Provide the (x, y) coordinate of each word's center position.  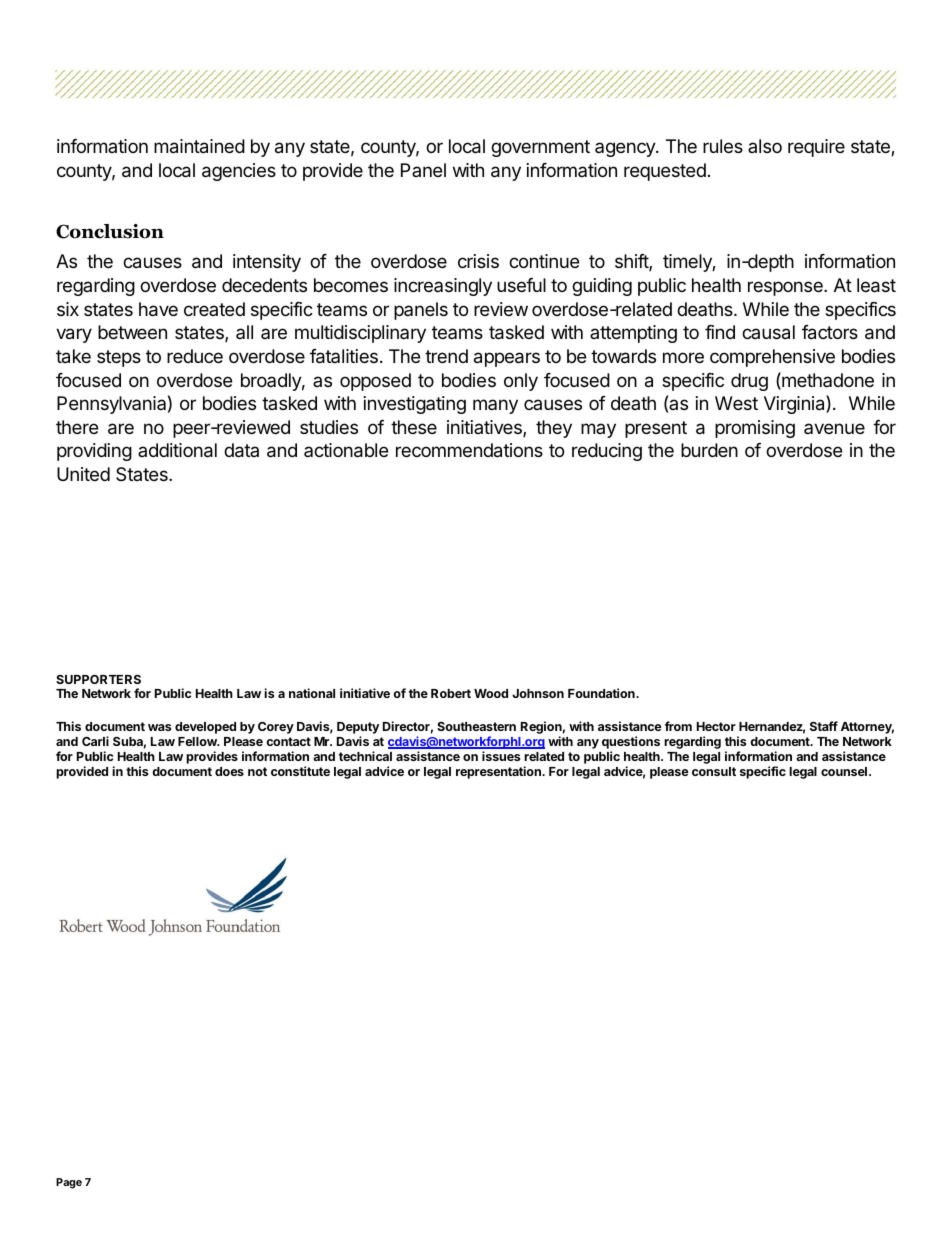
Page (69, 1183)
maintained (199, 146)
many (495, 406)
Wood (491, 693)
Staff (824, 726)
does (229, 771)
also (765, 146)
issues (501, 756)
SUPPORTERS (98, 679)
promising (755, 429)
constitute (300, 771)
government (540, 148)
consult (714, 771)
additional (177, 450)
